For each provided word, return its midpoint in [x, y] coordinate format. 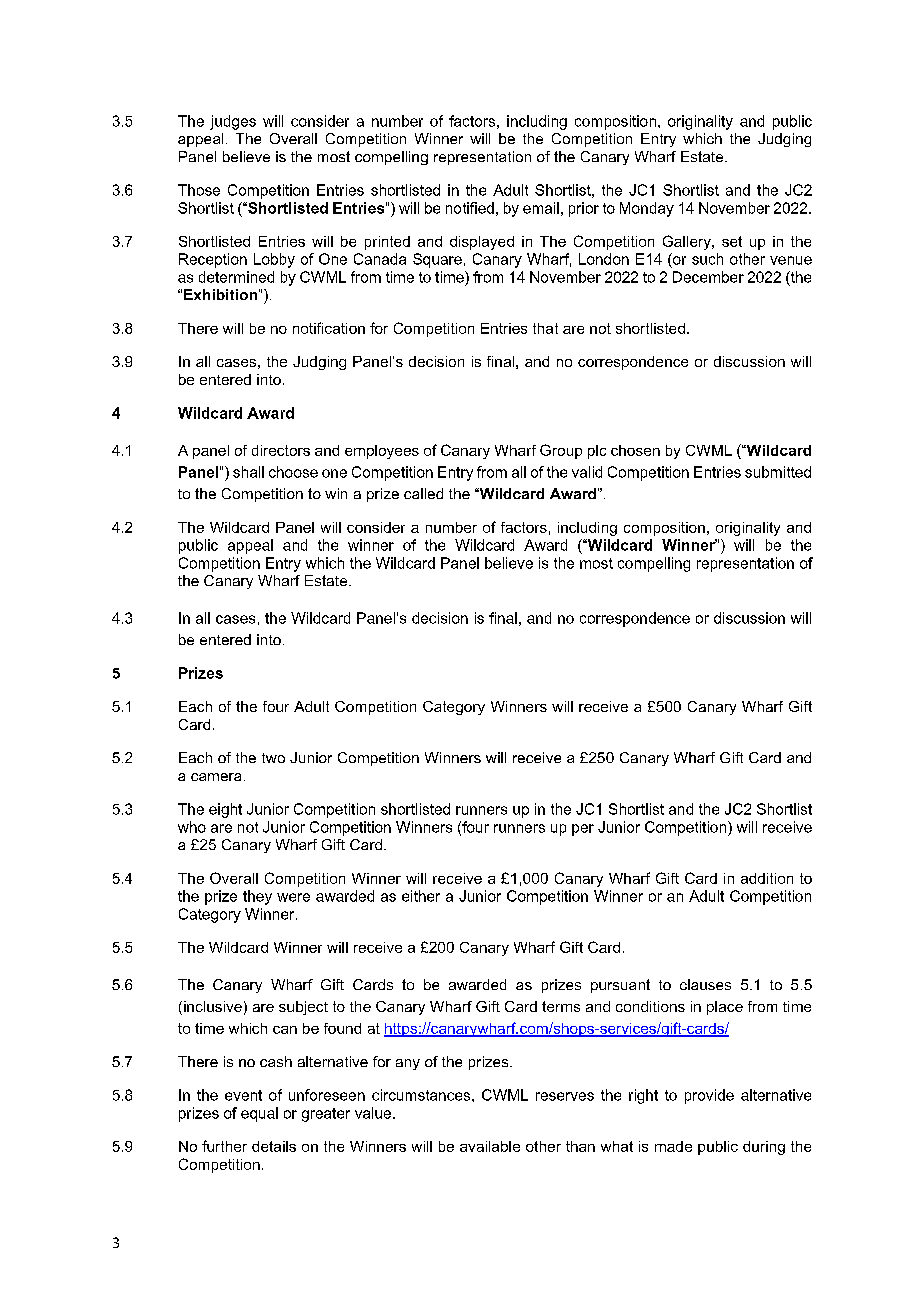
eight [225, 810]
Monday [647, 209]
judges [233, 122]
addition [767, 878]
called [423, 493]
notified [470, 208]
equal [259, 1114]
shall [248, 472]
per [583, 830]
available [490, 1146]
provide [709, 1096]
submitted [778, 472]
